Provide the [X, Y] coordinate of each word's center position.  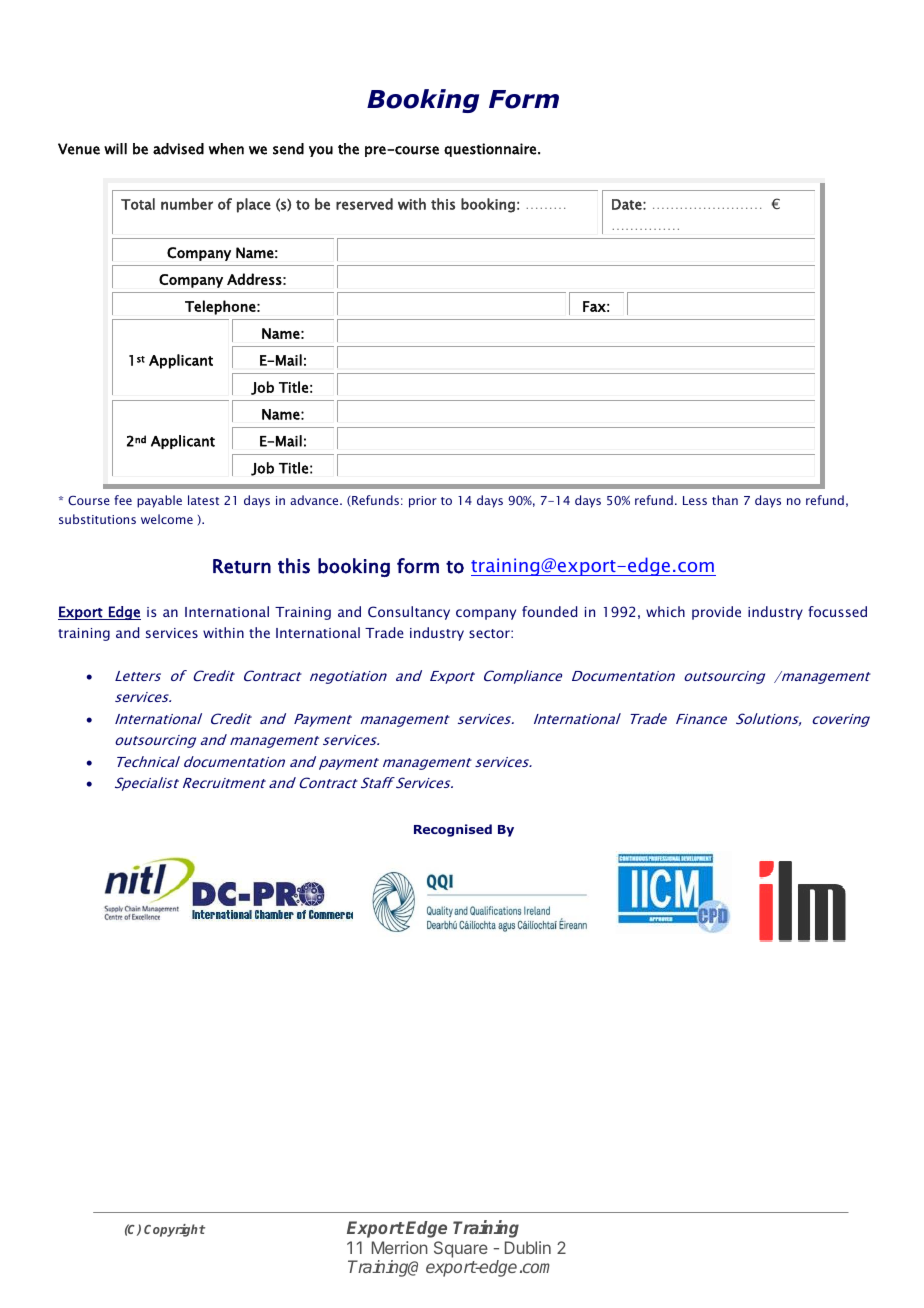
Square [461, 1249]
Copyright [174, 1230]
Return [242, 566]
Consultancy [409, 613]
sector [490, 633]
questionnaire [490, 150]
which [665, 611]
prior [423, 502]
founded [549, 611]
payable [159, 501]
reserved [364, 204]
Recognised [453, 830]
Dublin [528, 1247]
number [187, 204]
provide [716, 613]
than [725, 500]
